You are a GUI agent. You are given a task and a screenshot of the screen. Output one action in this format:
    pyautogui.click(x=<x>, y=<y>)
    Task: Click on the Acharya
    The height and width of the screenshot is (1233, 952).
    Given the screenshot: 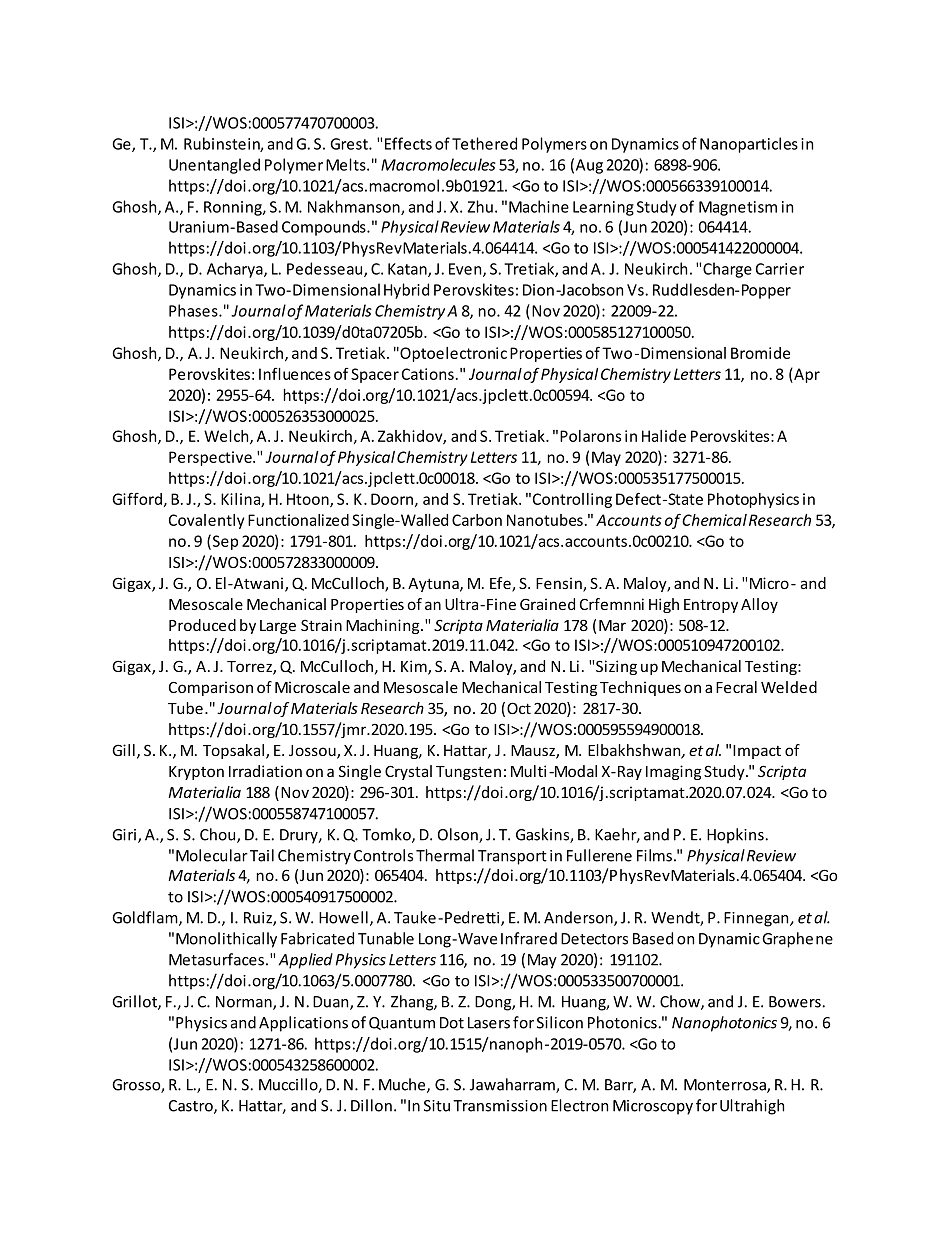 What is the action you would take?
    pyautogui.click(x=236, y=270)
